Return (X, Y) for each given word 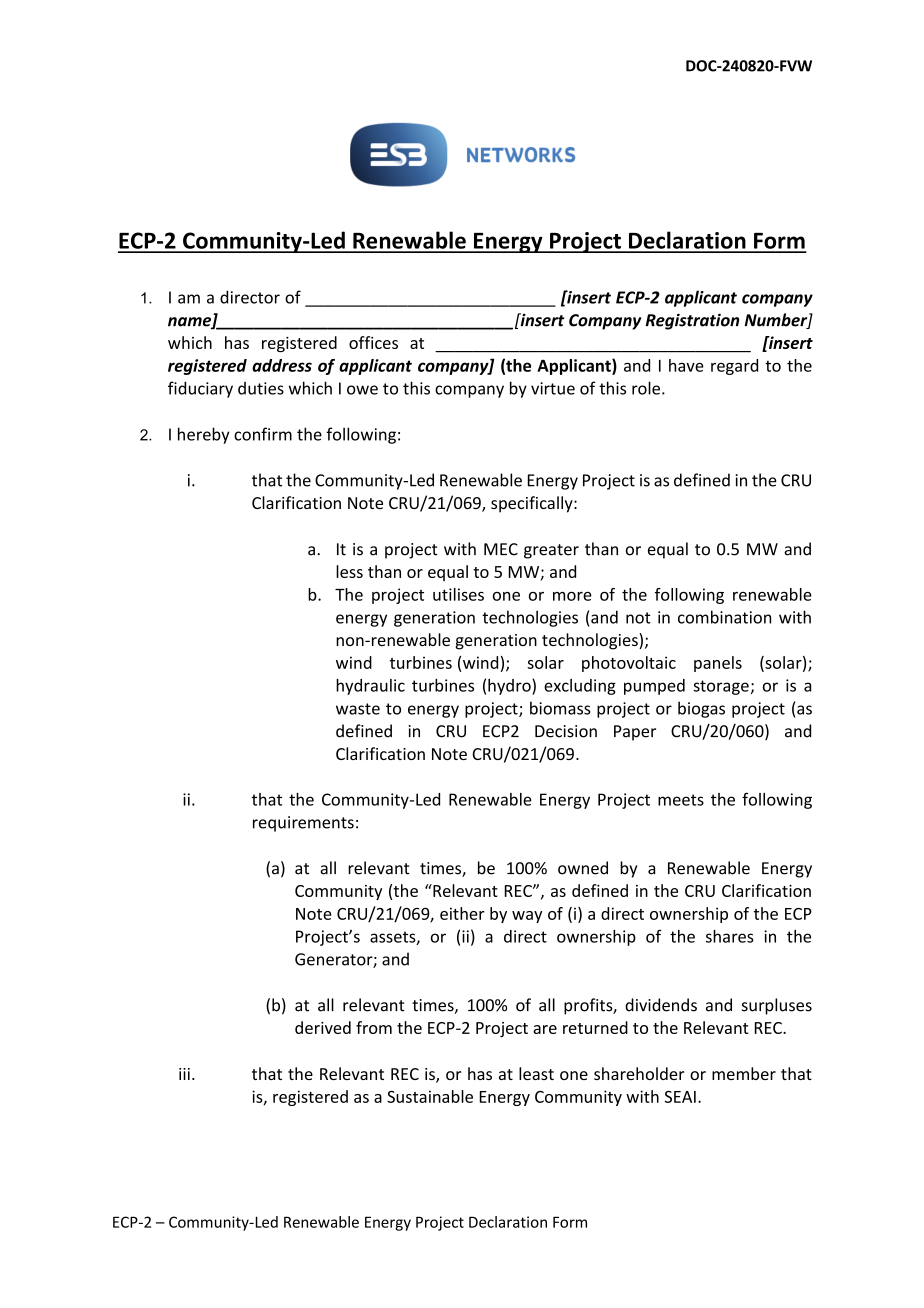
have (686, 365)
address (282, 365)
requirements (303, 824)
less (349, 571)
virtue (553, 388)
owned (583, 868)
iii (184, 1074)
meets (681, 800)
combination (724, 617)
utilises (458, 594)
